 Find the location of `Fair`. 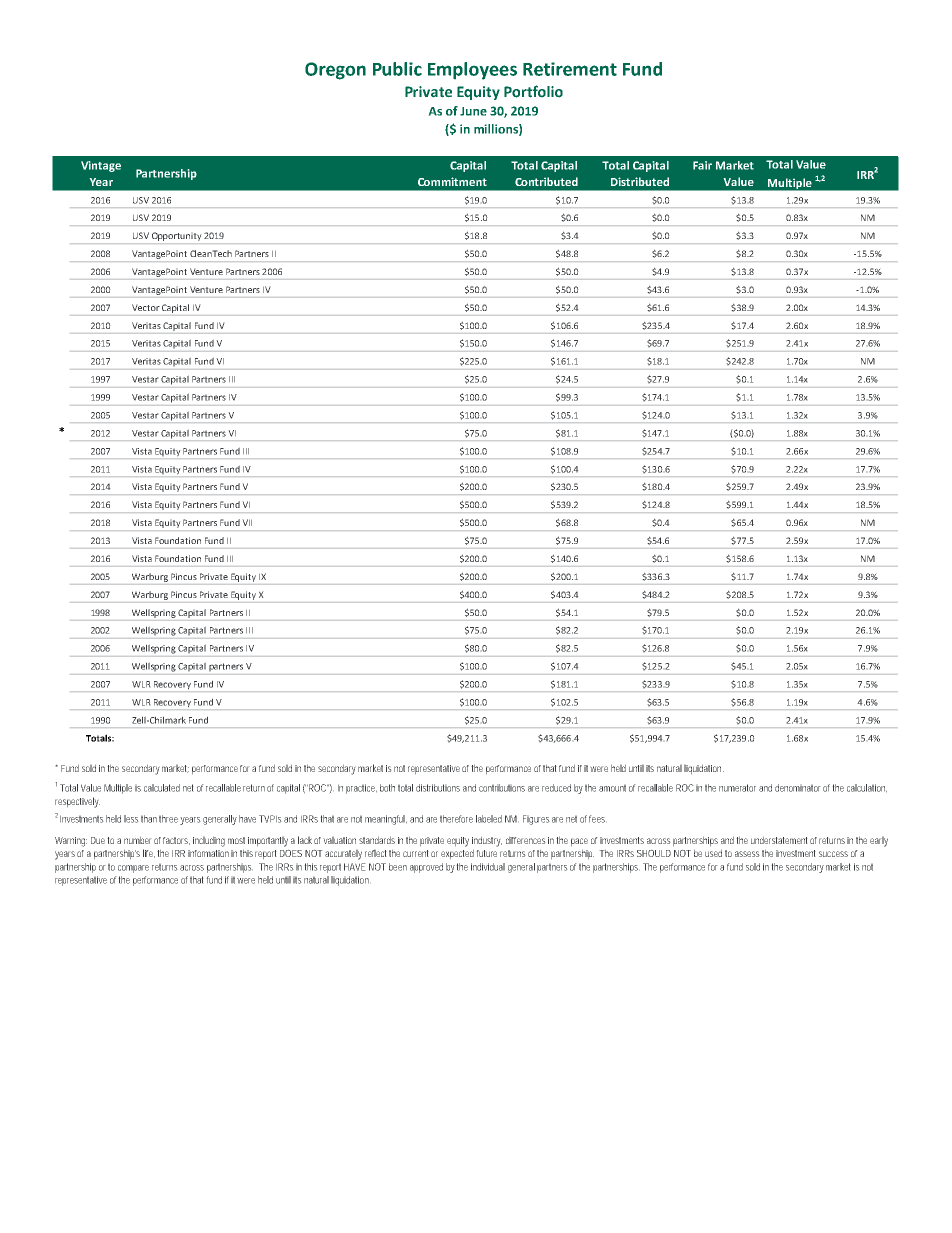

Fair is located at coordinates (702, 165).
